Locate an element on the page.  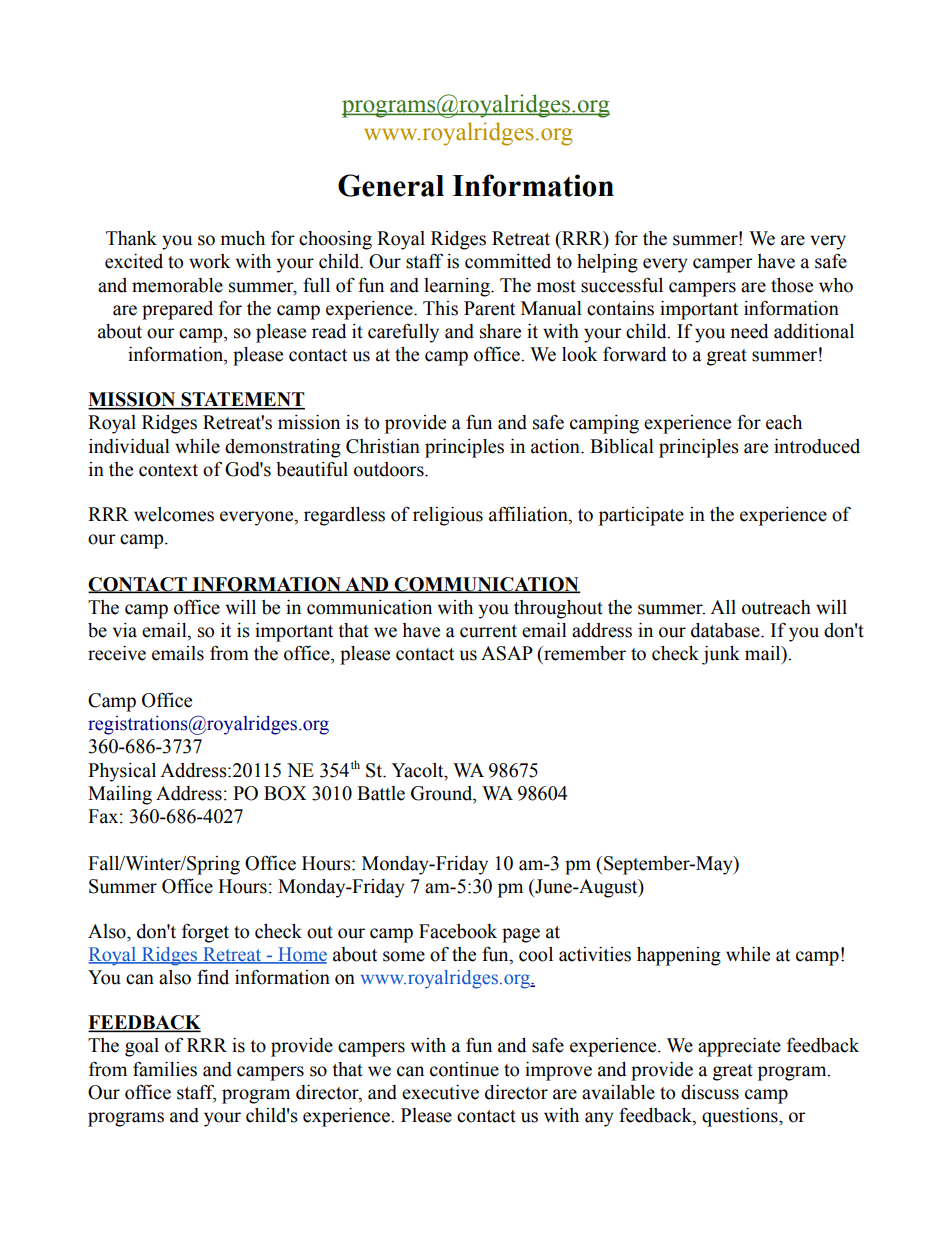
families is located at coordinates (165, 1069).
